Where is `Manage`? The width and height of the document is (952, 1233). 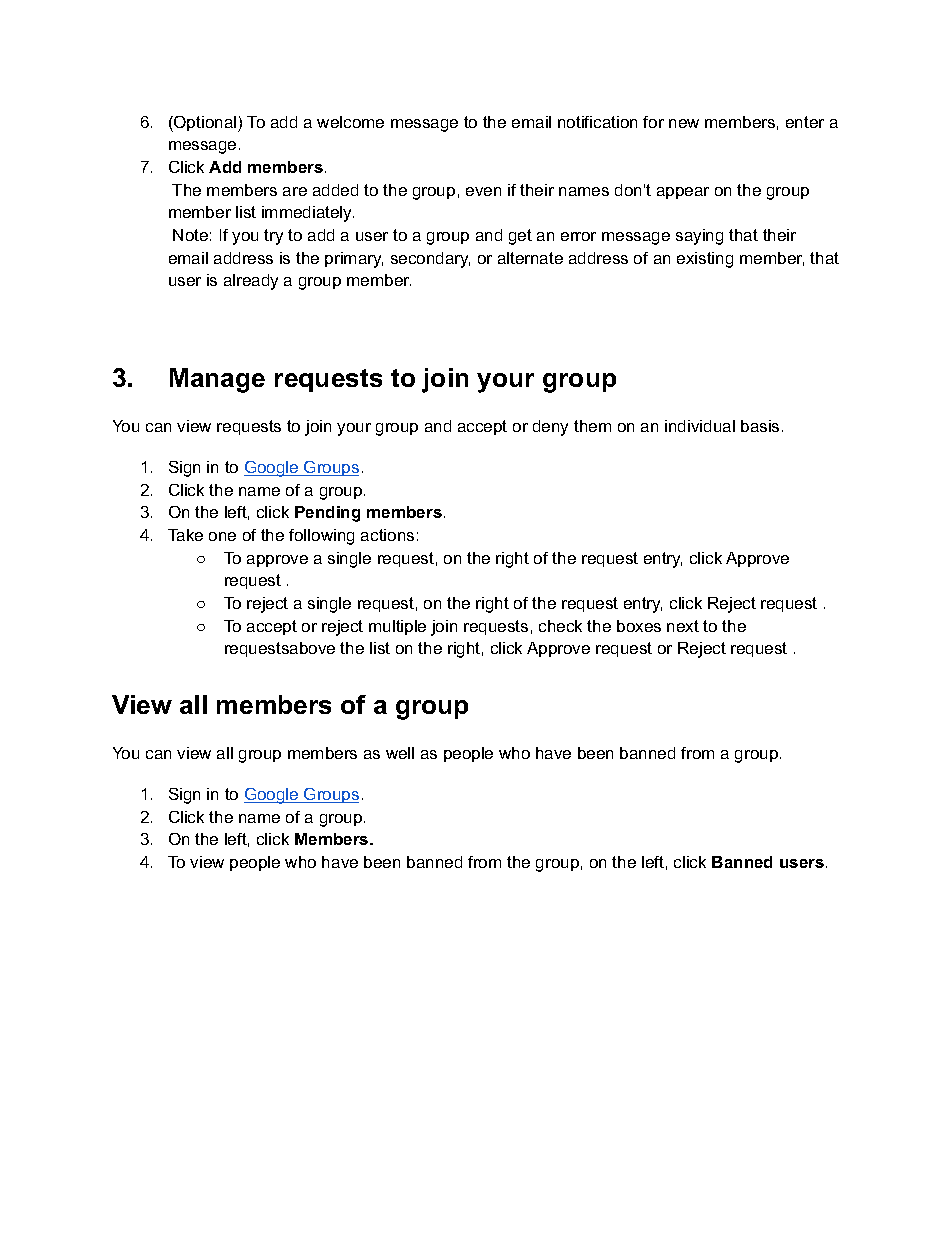 Manage is located at coordinates (217, 380).
